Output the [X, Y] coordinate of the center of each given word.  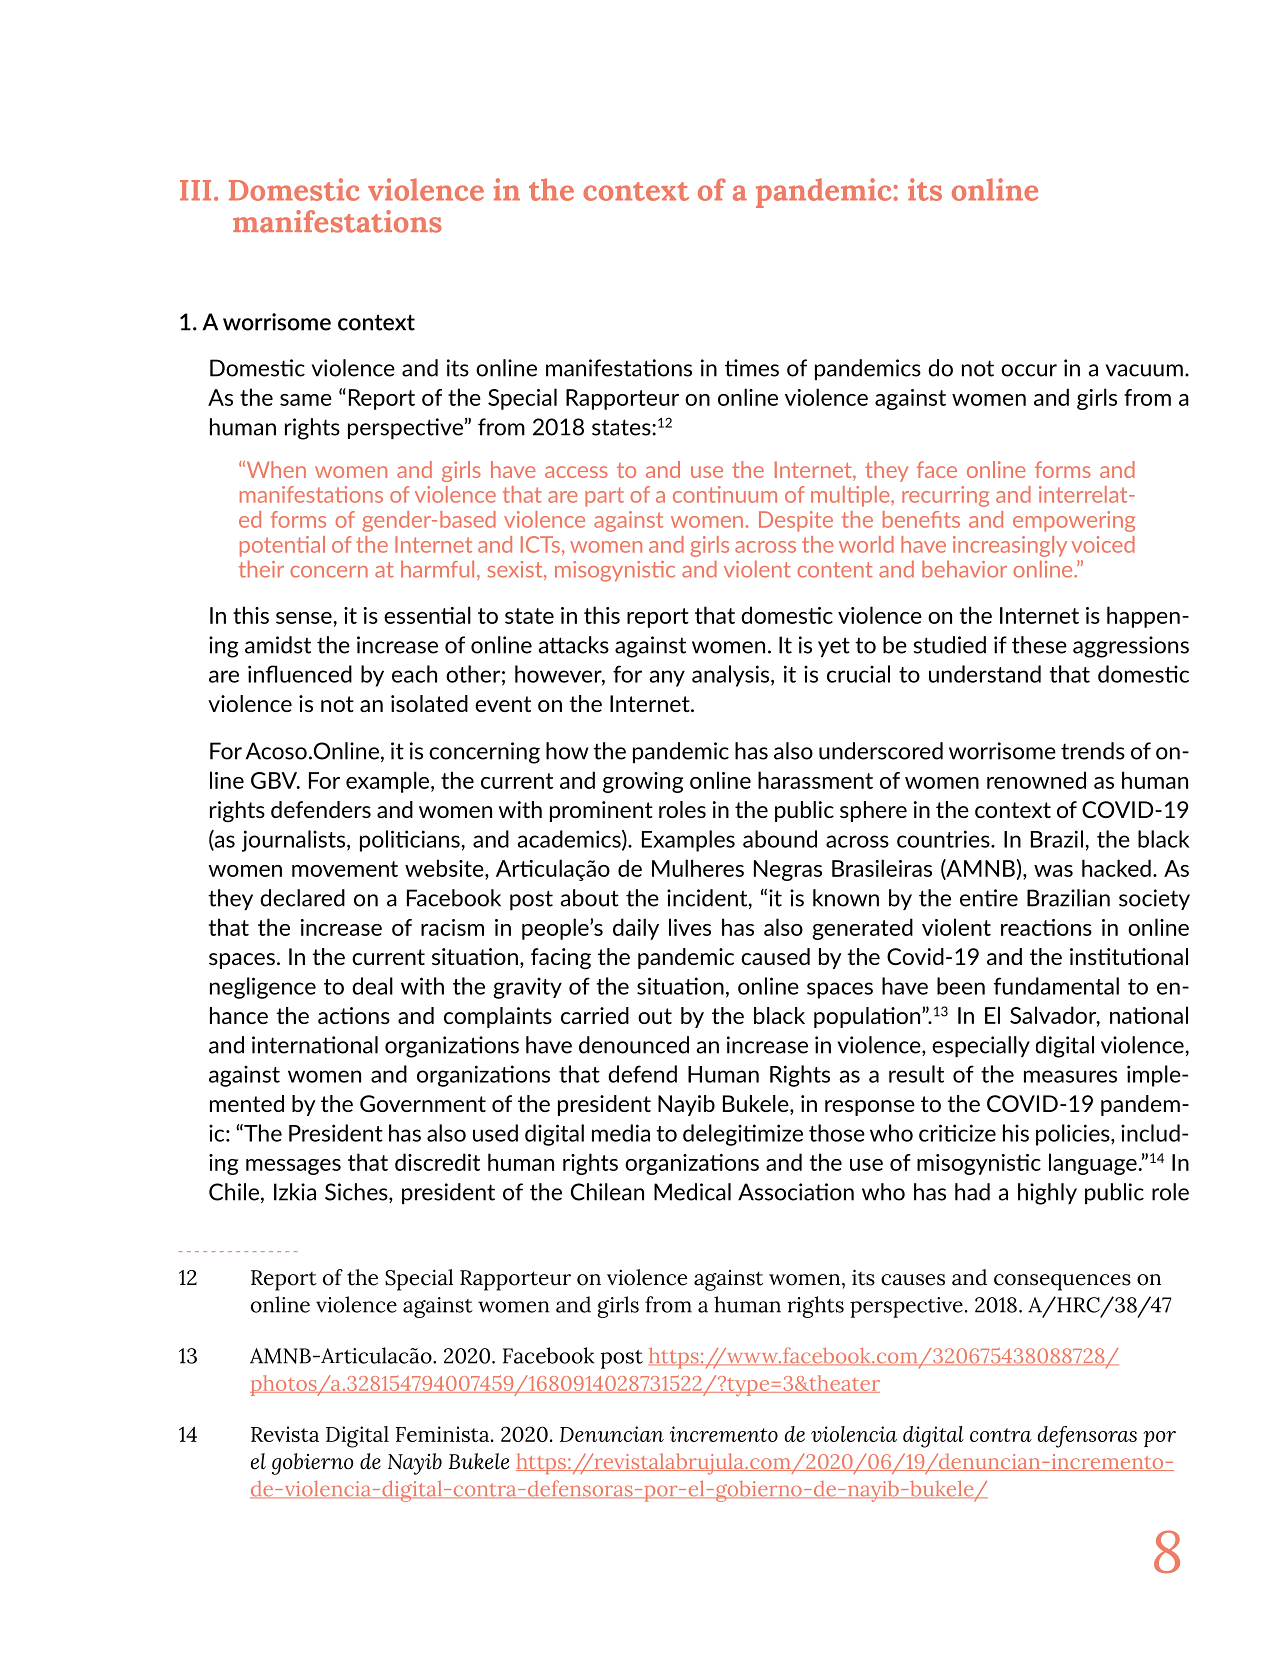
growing [643, 782]
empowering [1074, 521]
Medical [692, 1192]
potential [282, 546]
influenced [300, 674]
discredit [437, 1162]
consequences [1062, 1282]
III [195, 190]
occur [1029, 370]
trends [1093, 751]
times [752, 368]
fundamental [1056, 986]
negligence [263, 988]
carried [595, 1015]
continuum [725, 494]
